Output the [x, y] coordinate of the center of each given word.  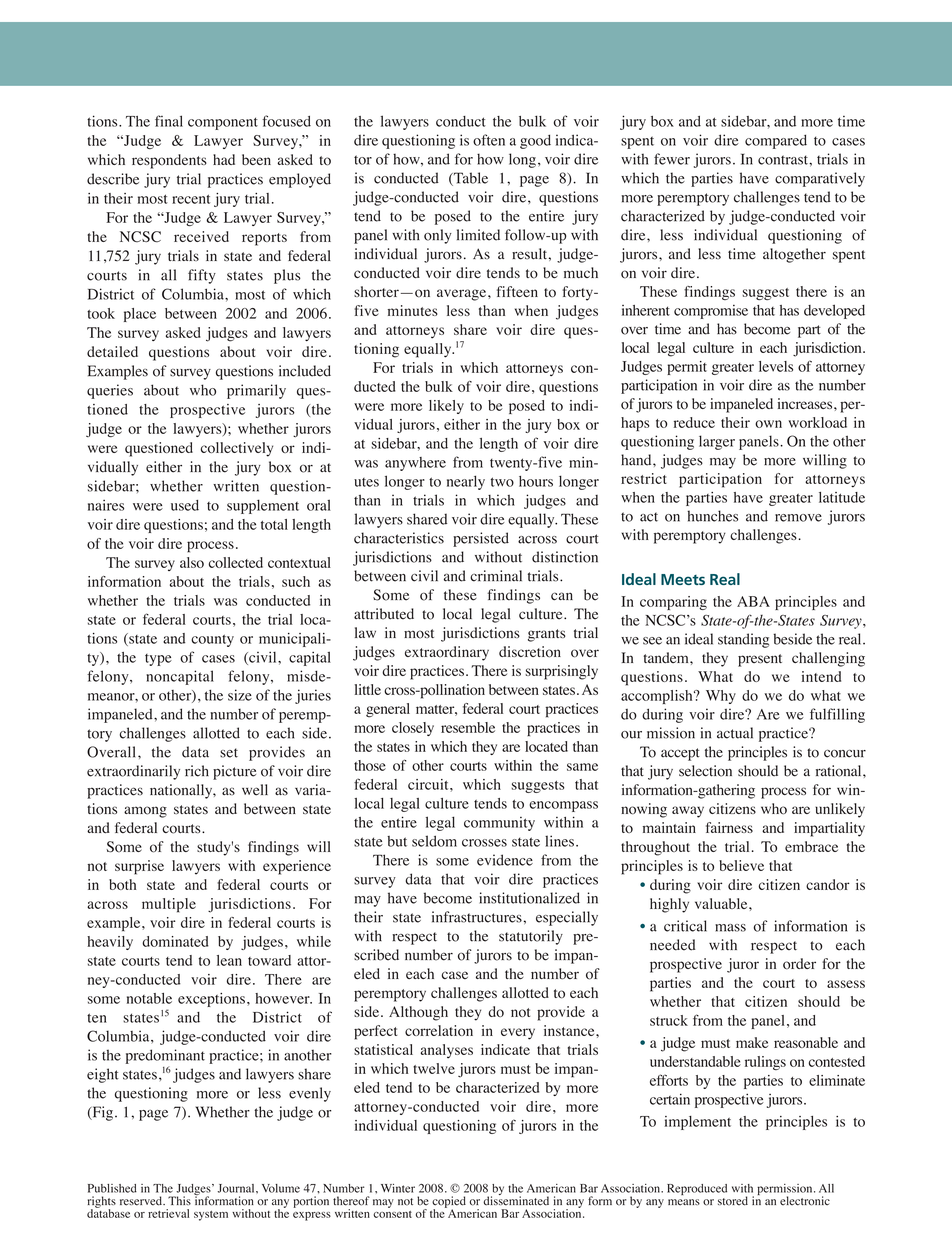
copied [449, 1203]
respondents [169, 161]
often [489, 140]
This [179, 1200]
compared [776, 141]
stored [733, 1201]
